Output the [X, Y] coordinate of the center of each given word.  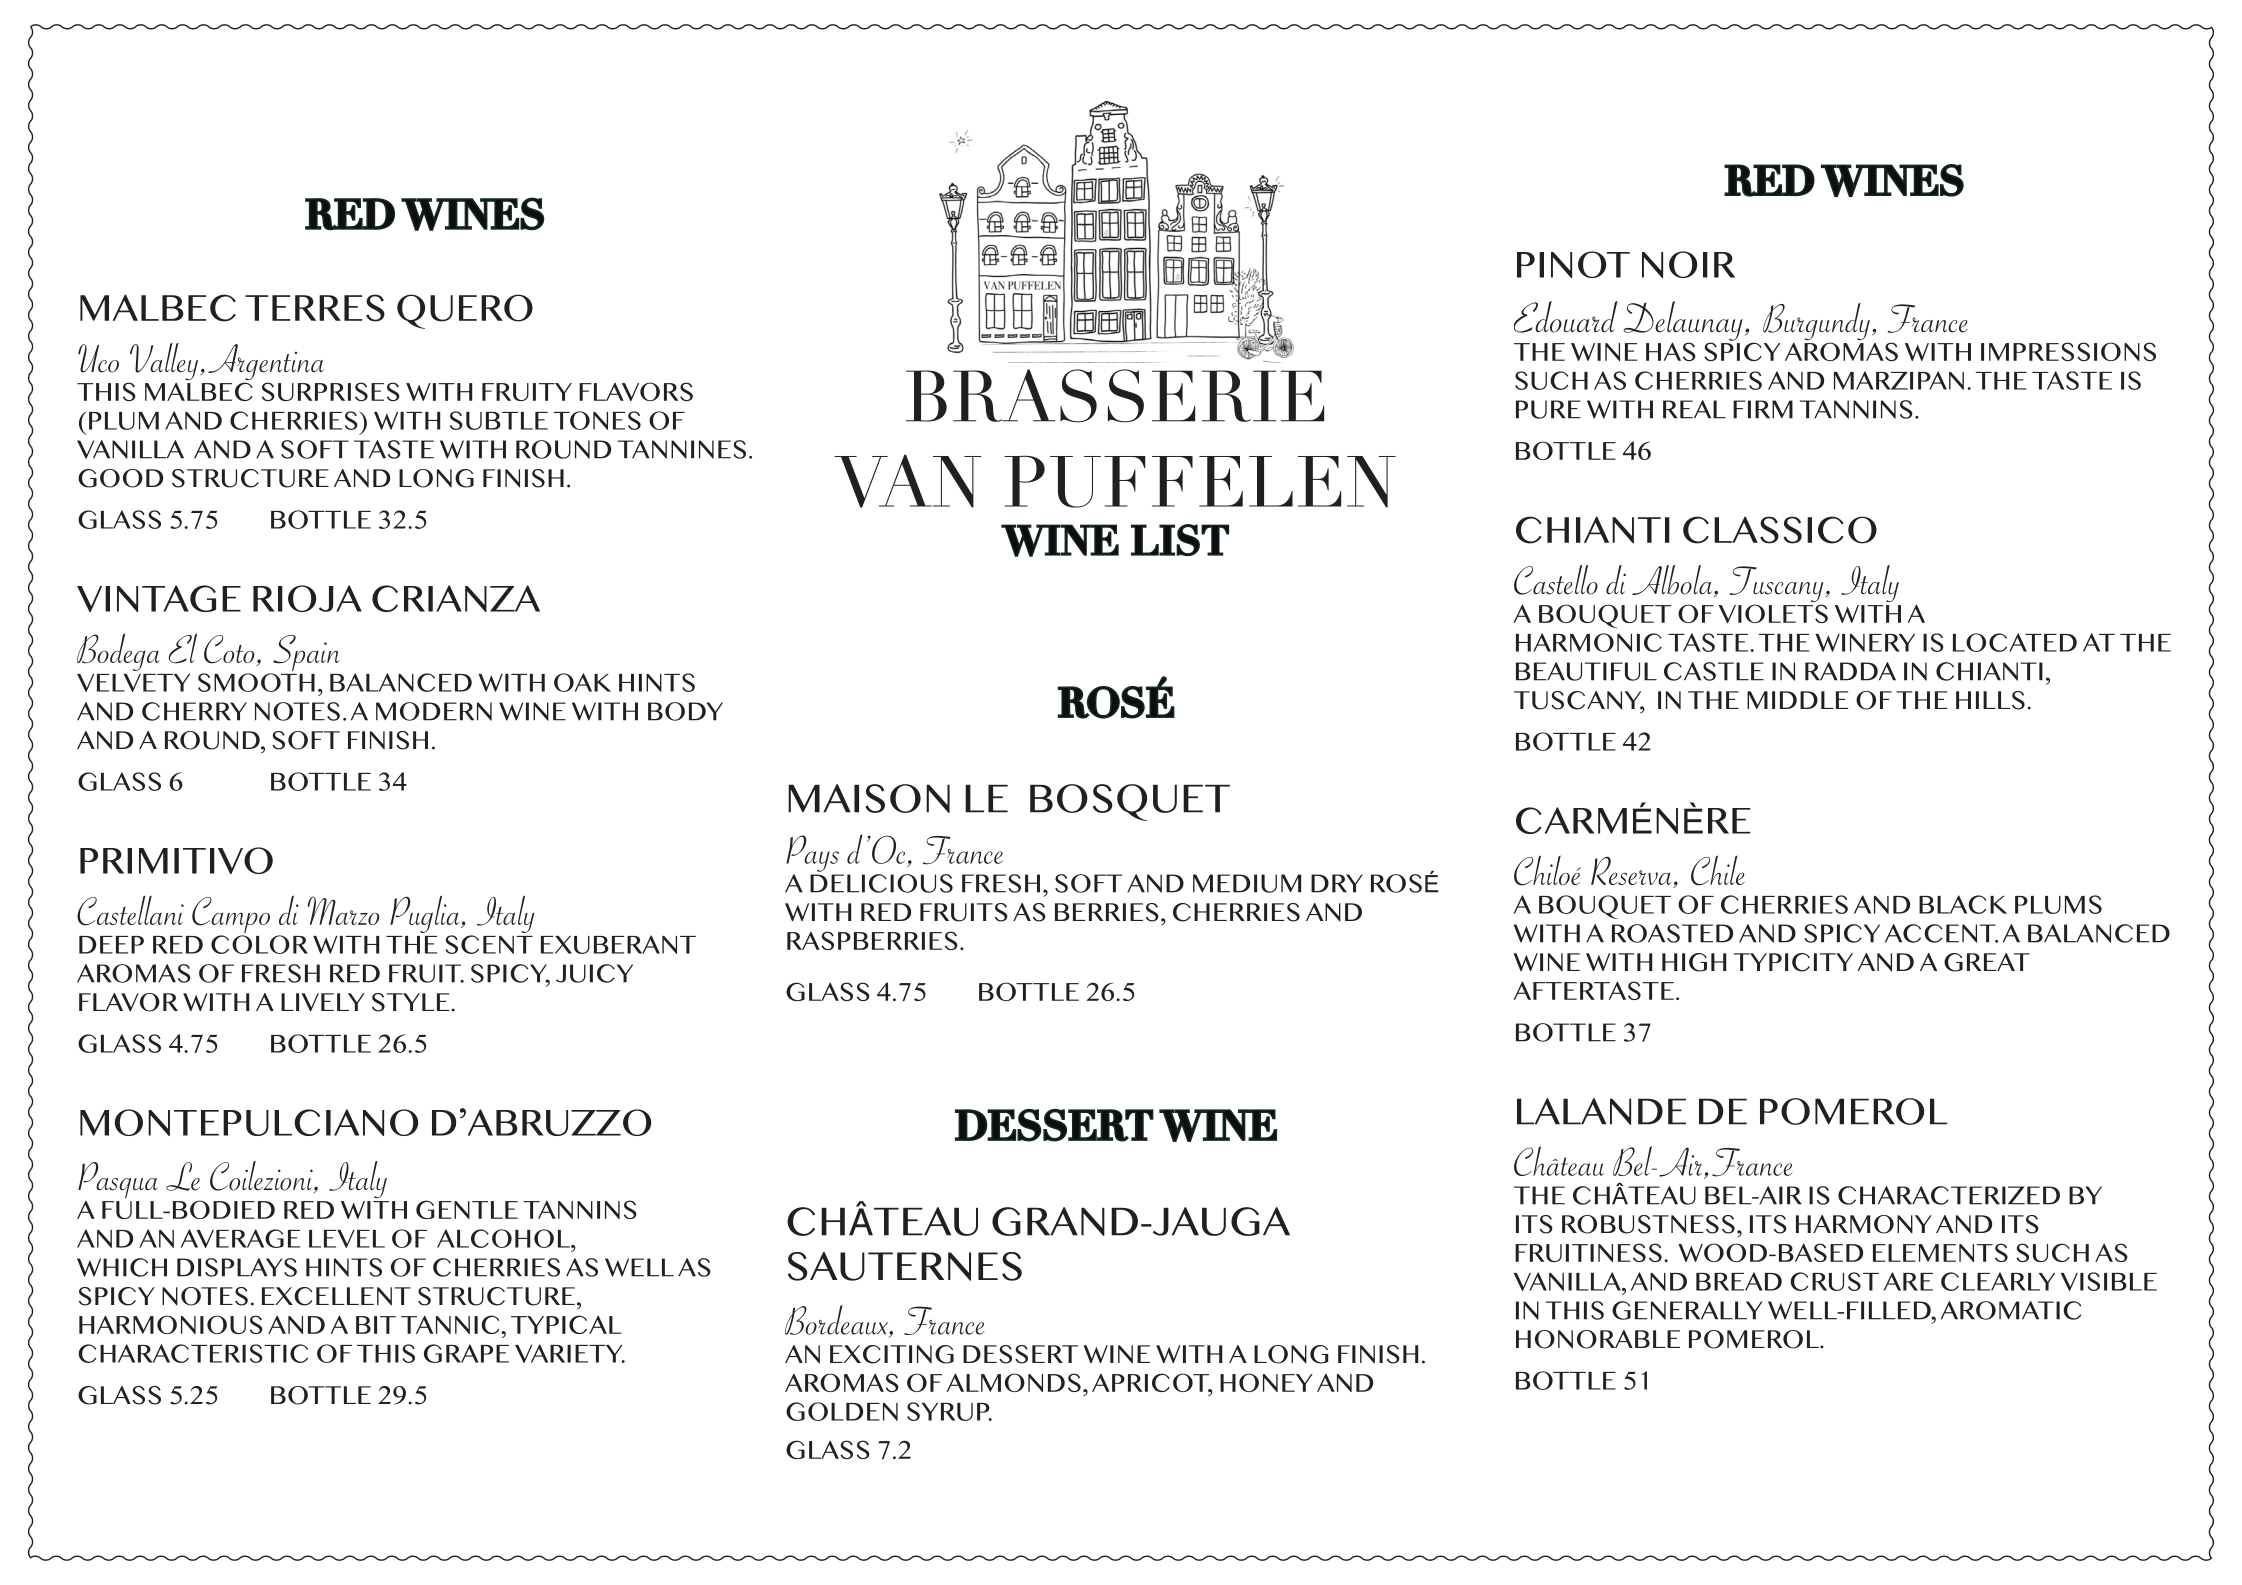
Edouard [1566, 317]
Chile [1718, 870]
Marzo [343, 910]
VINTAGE [159, 598]
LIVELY [323, 1002]
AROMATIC [2011, 1310]
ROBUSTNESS [1648, 1224]
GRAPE [466, 1353]
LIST [1180, 540]
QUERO [465, 311]
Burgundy [1816, 323]
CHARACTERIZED [1949, 1195]
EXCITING [892, 1354]
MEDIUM [1247, 883]
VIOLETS [1773, 613]
